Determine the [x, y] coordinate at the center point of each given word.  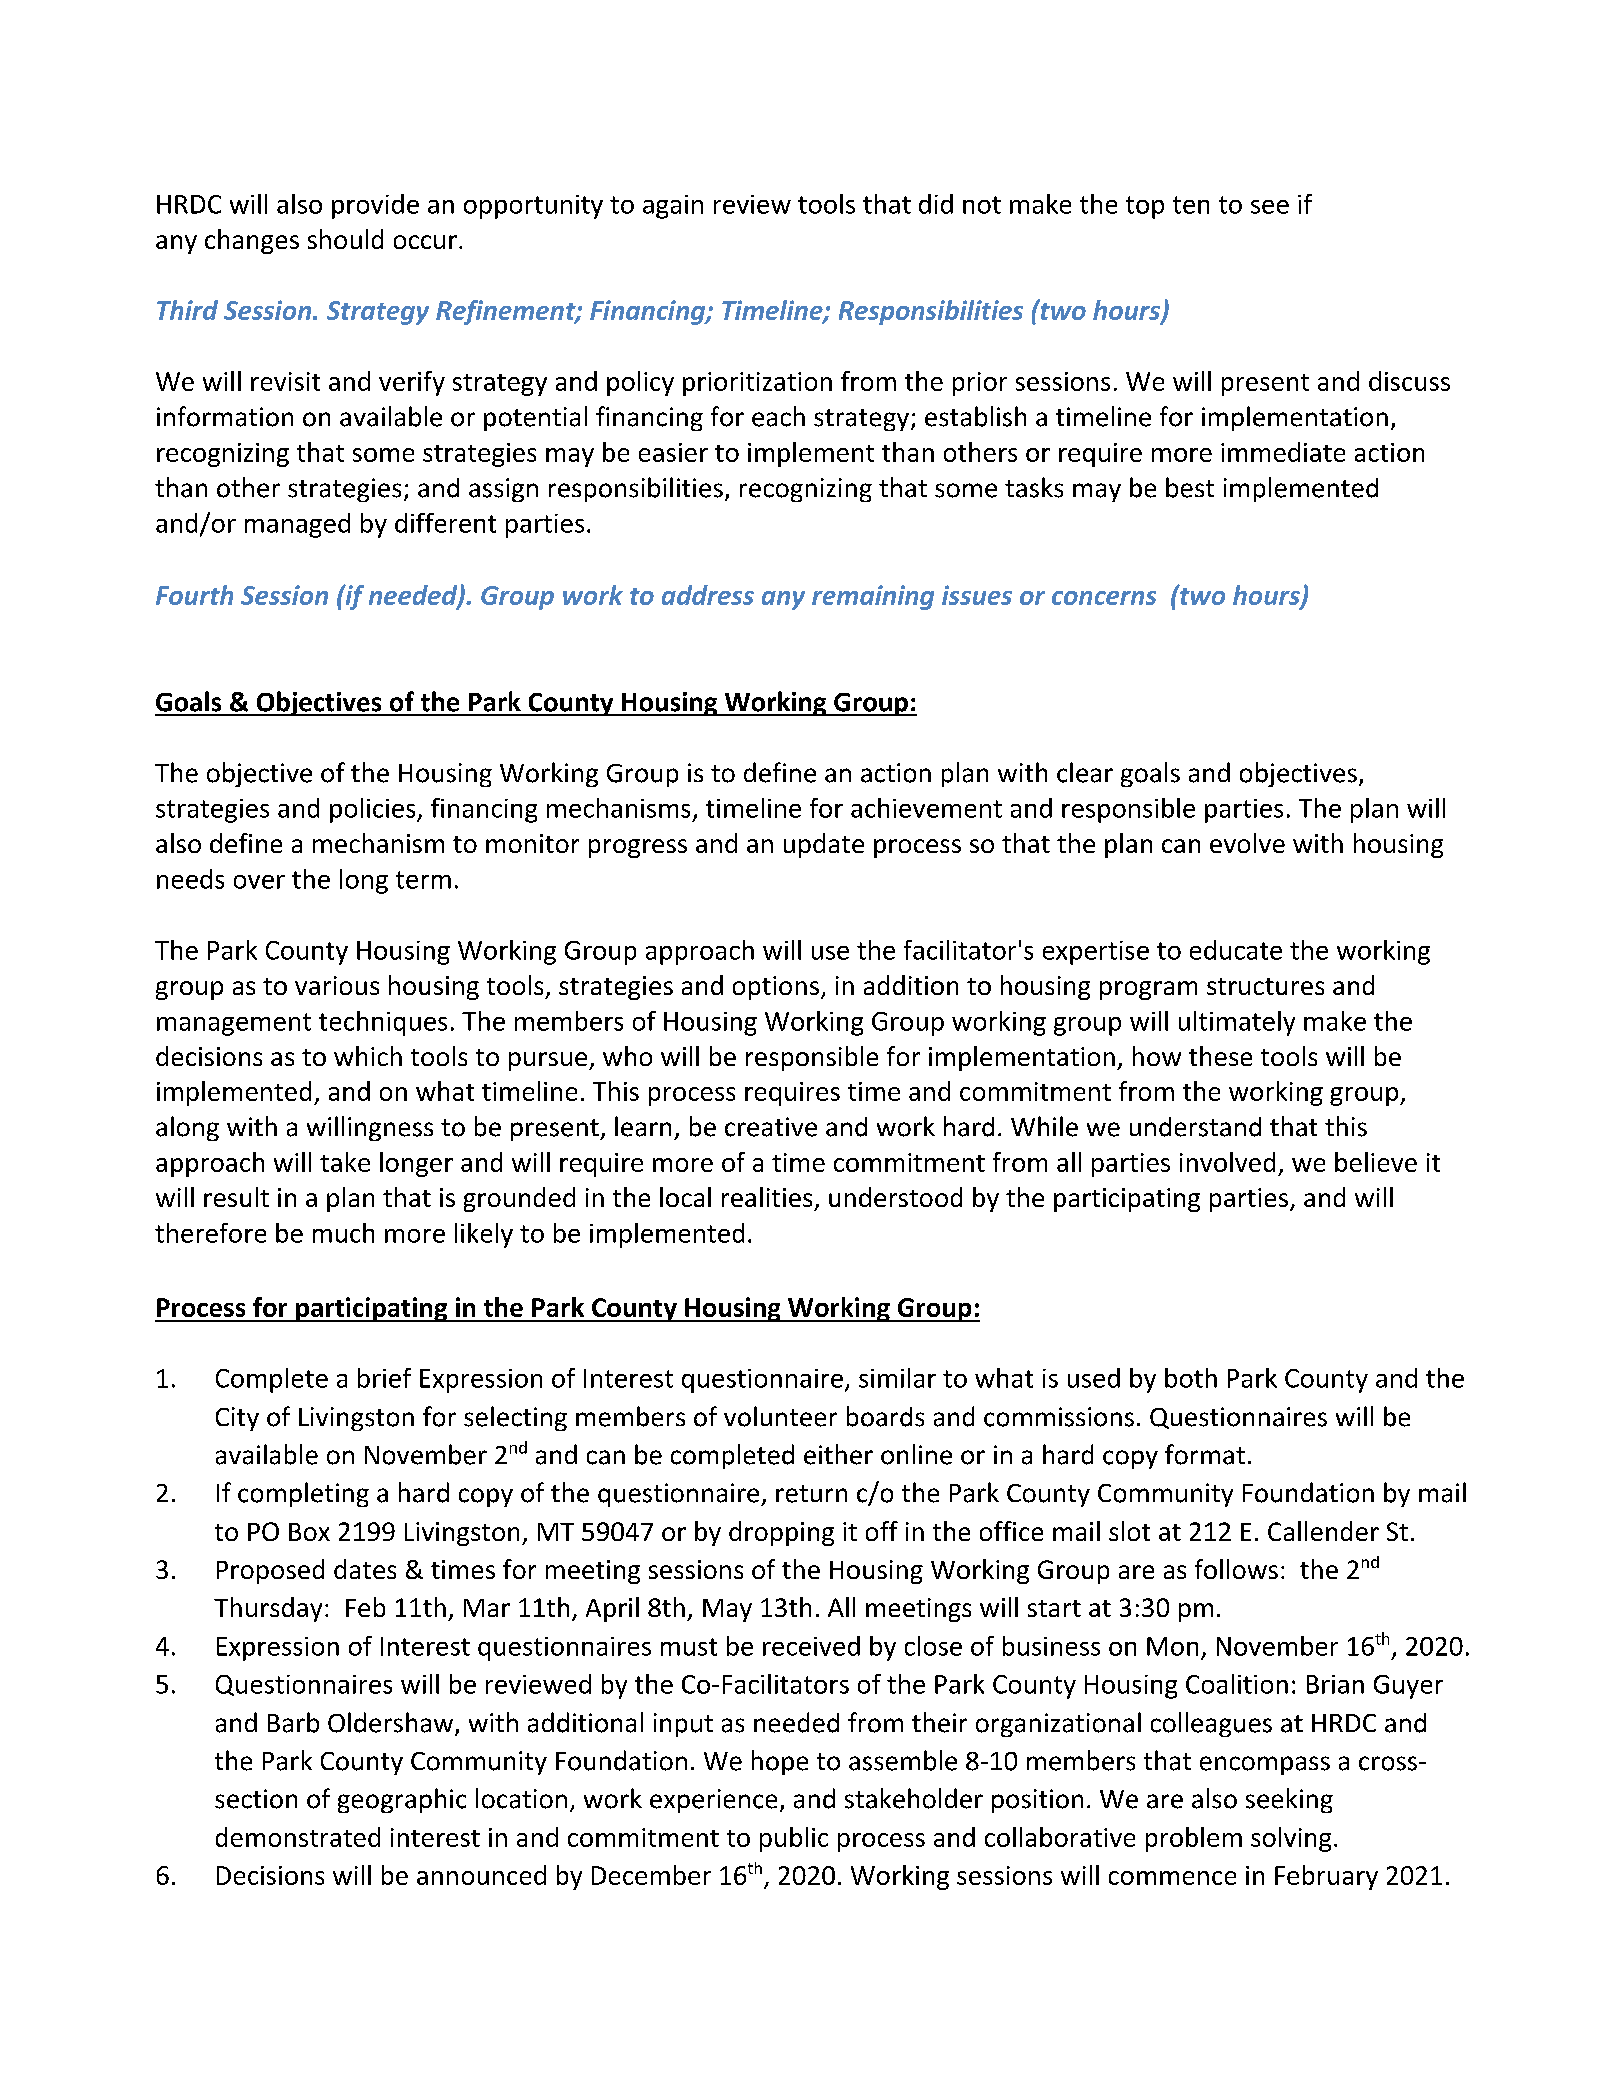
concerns [1104, 598]
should [345, 239]
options [776, 988]
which [368, 1056]
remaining [873, 597]
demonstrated [298, 1837]
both [1191, 1378]
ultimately [1237, 1023]
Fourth [194, 595]
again [673, 207]
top [1145, 207]
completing [303, 1494]
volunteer [780, 1416]
